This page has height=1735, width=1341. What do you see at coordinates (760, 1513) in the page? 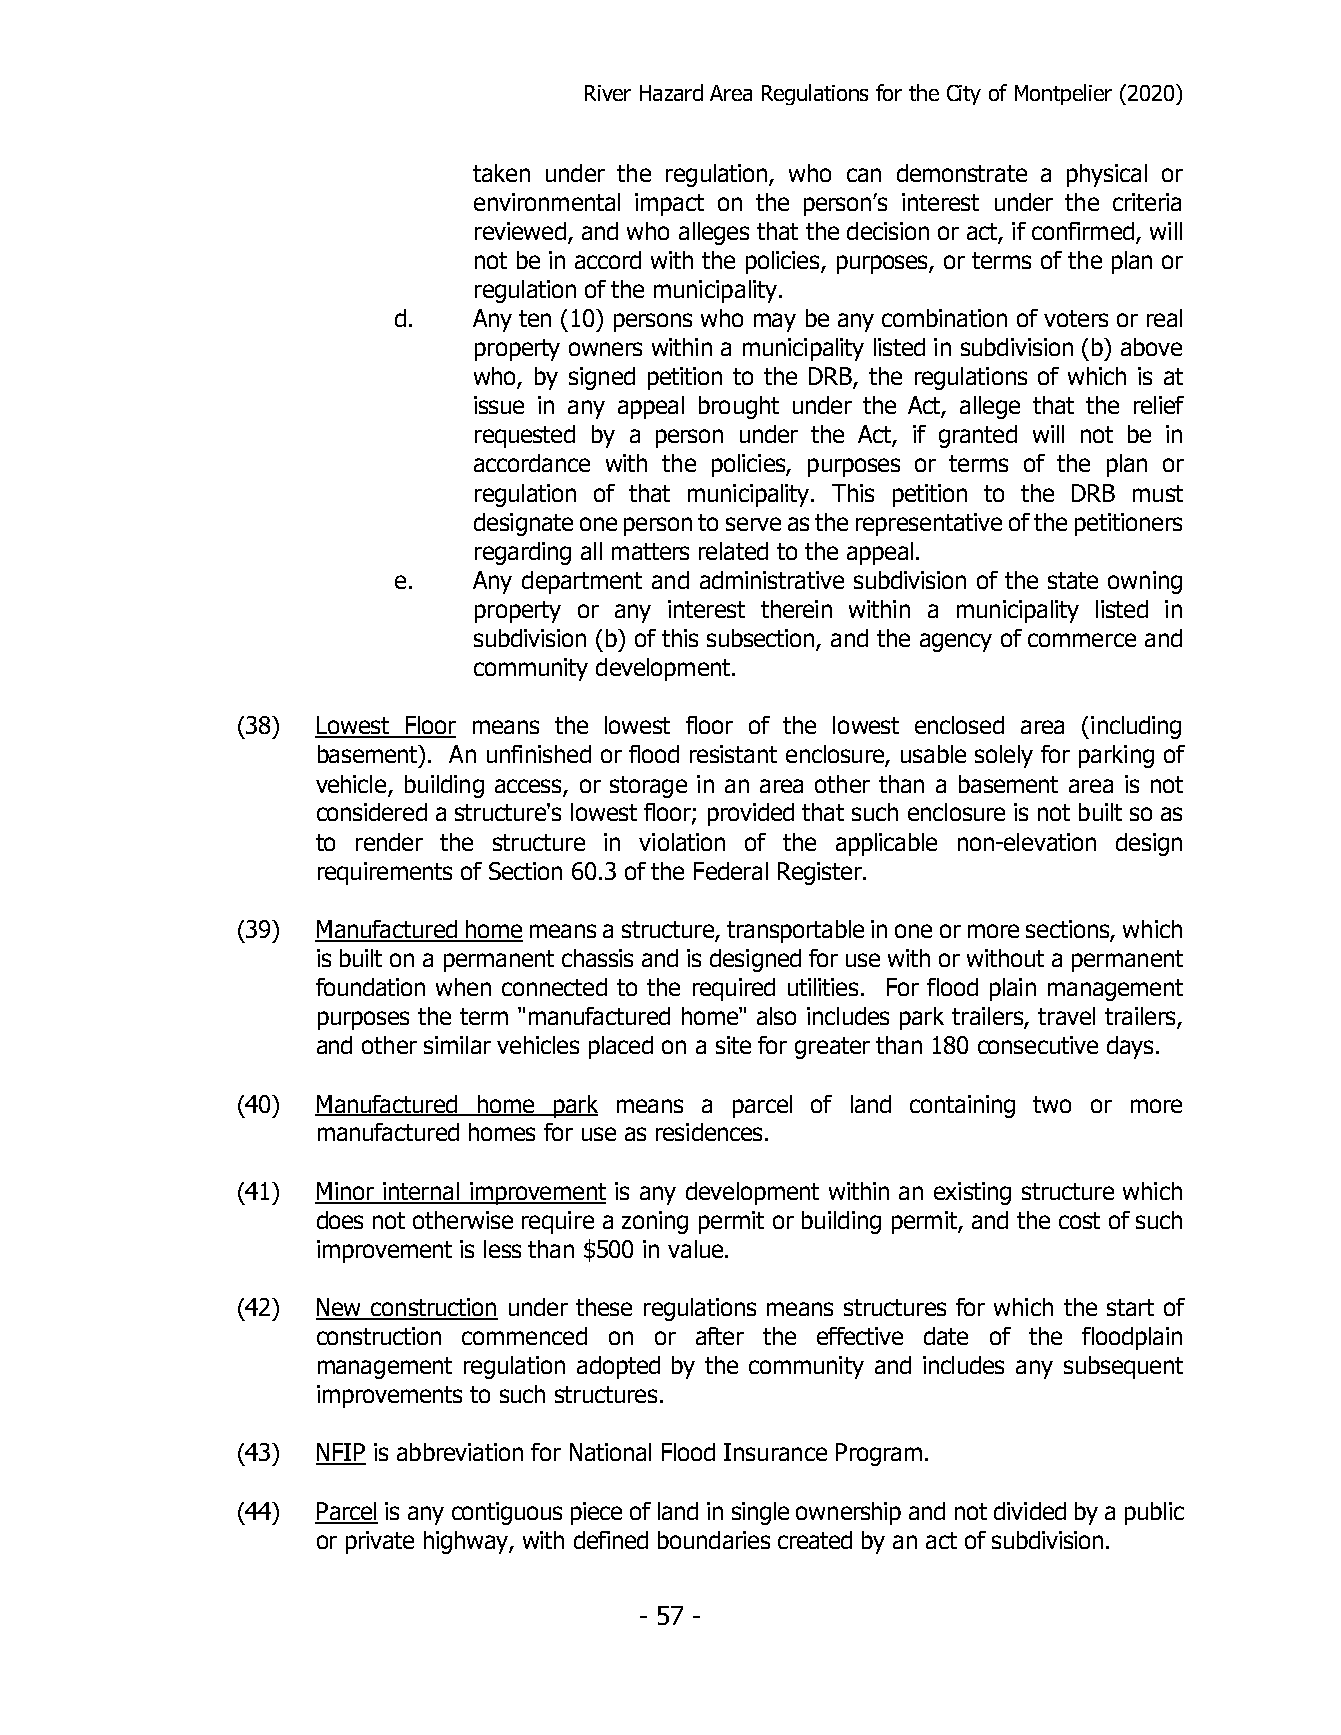
I see `single` at bounding box center [760, 1513].
